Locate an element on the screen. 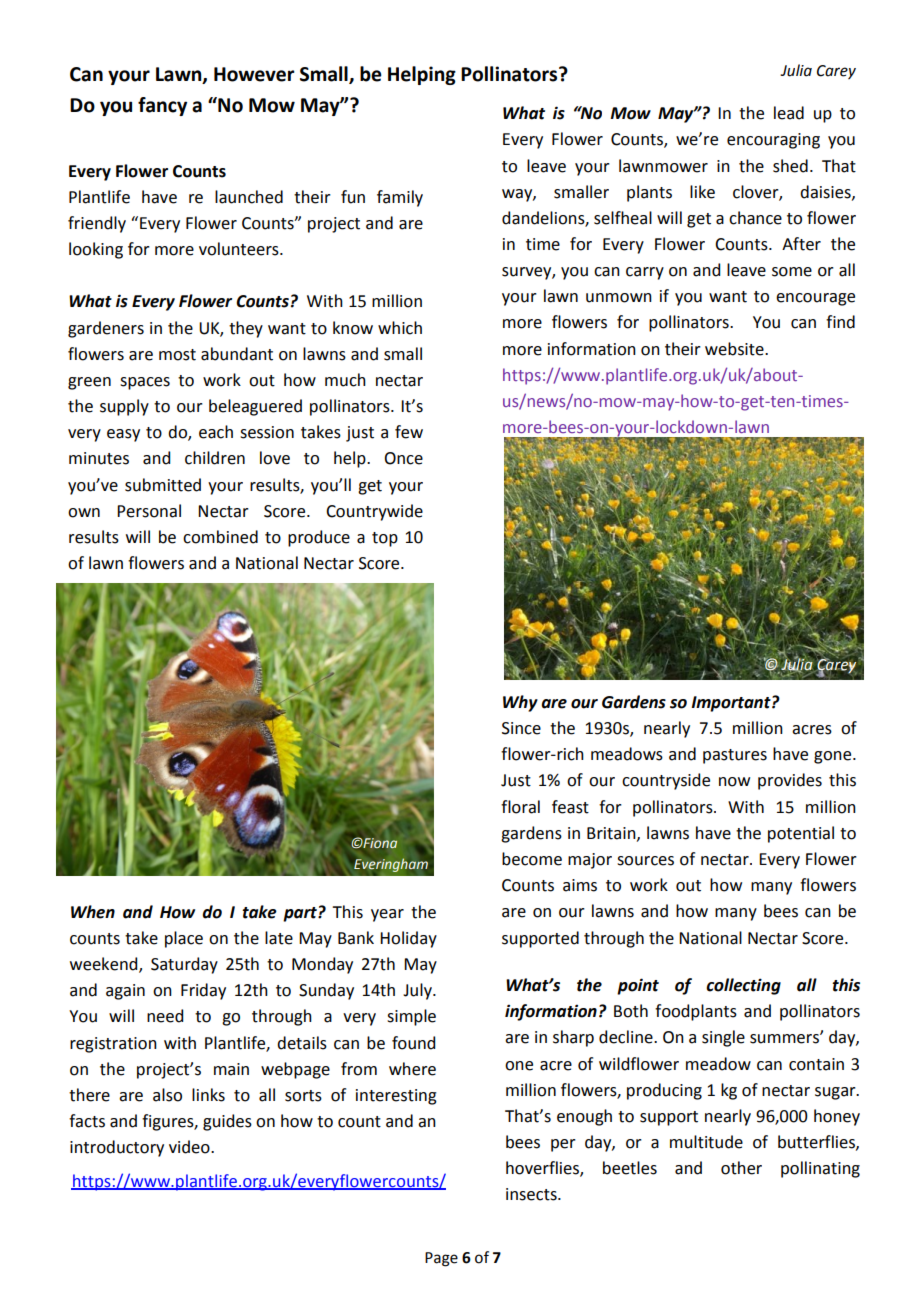  few is located at coordinates (409, 432).
